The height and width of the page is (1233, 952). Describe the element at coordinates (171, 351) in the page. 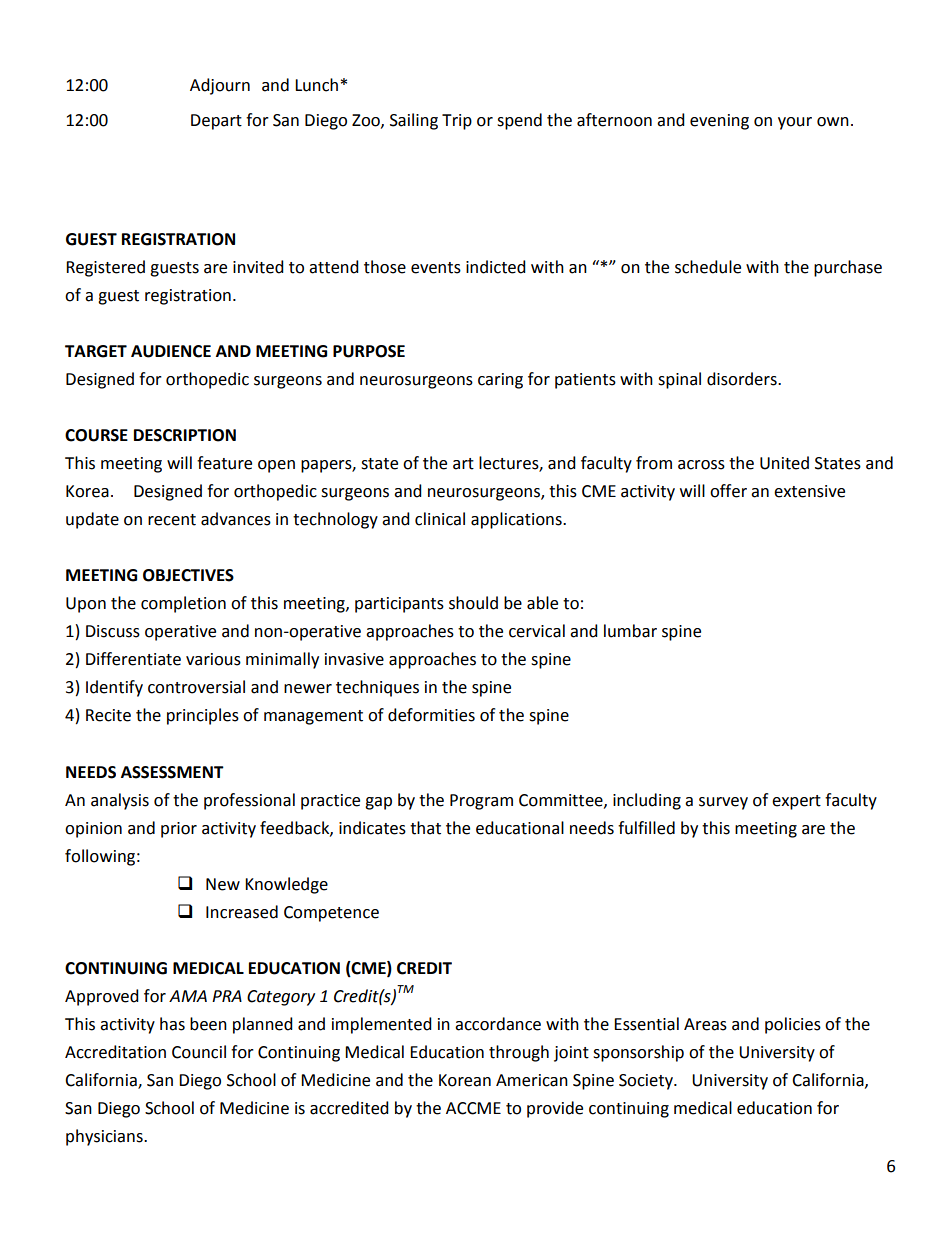

I see `AUDIENCE` at that location.
